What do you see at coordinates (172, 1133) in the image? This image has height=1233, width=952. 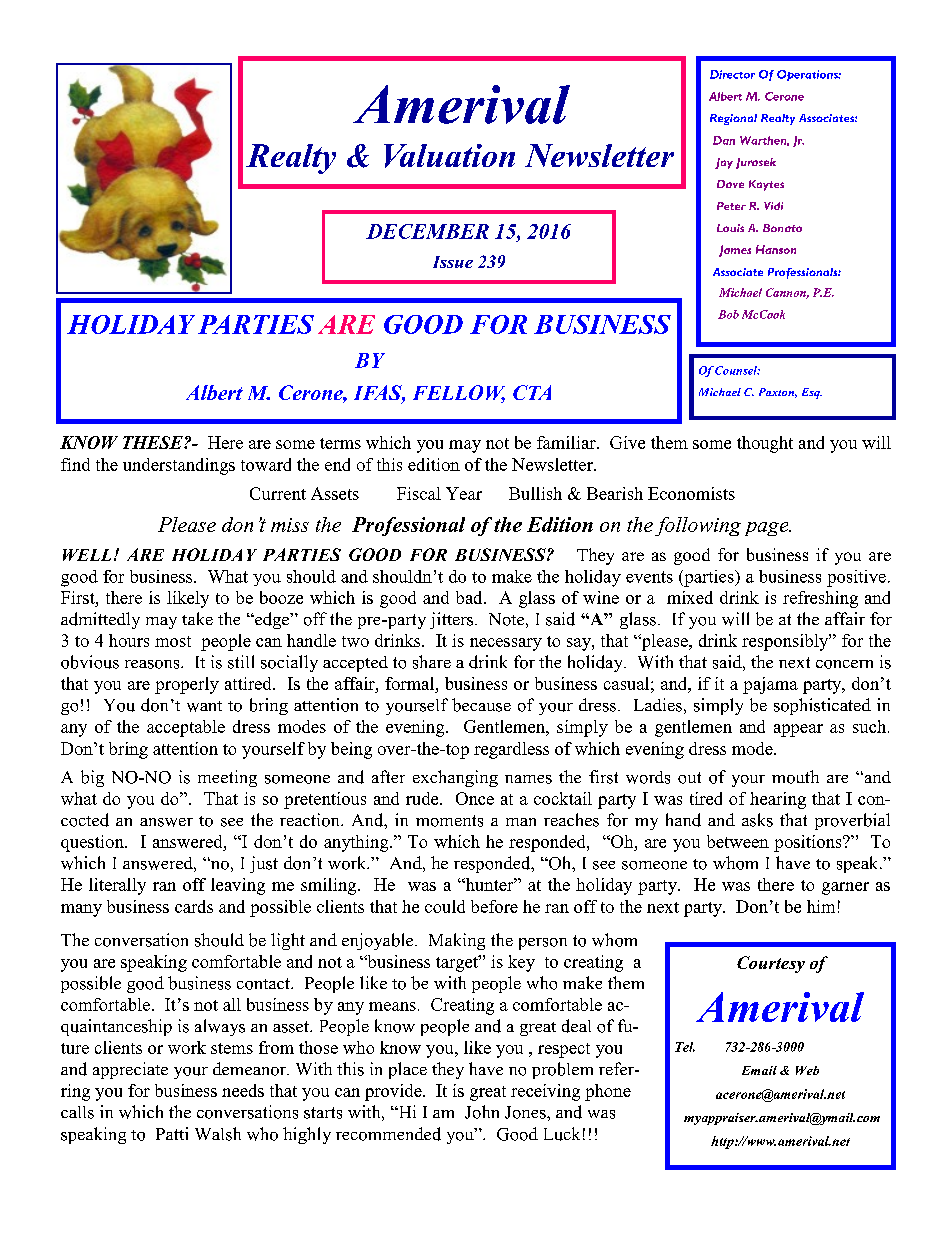 I see `Patti` at bounding box center [172, 1133].
